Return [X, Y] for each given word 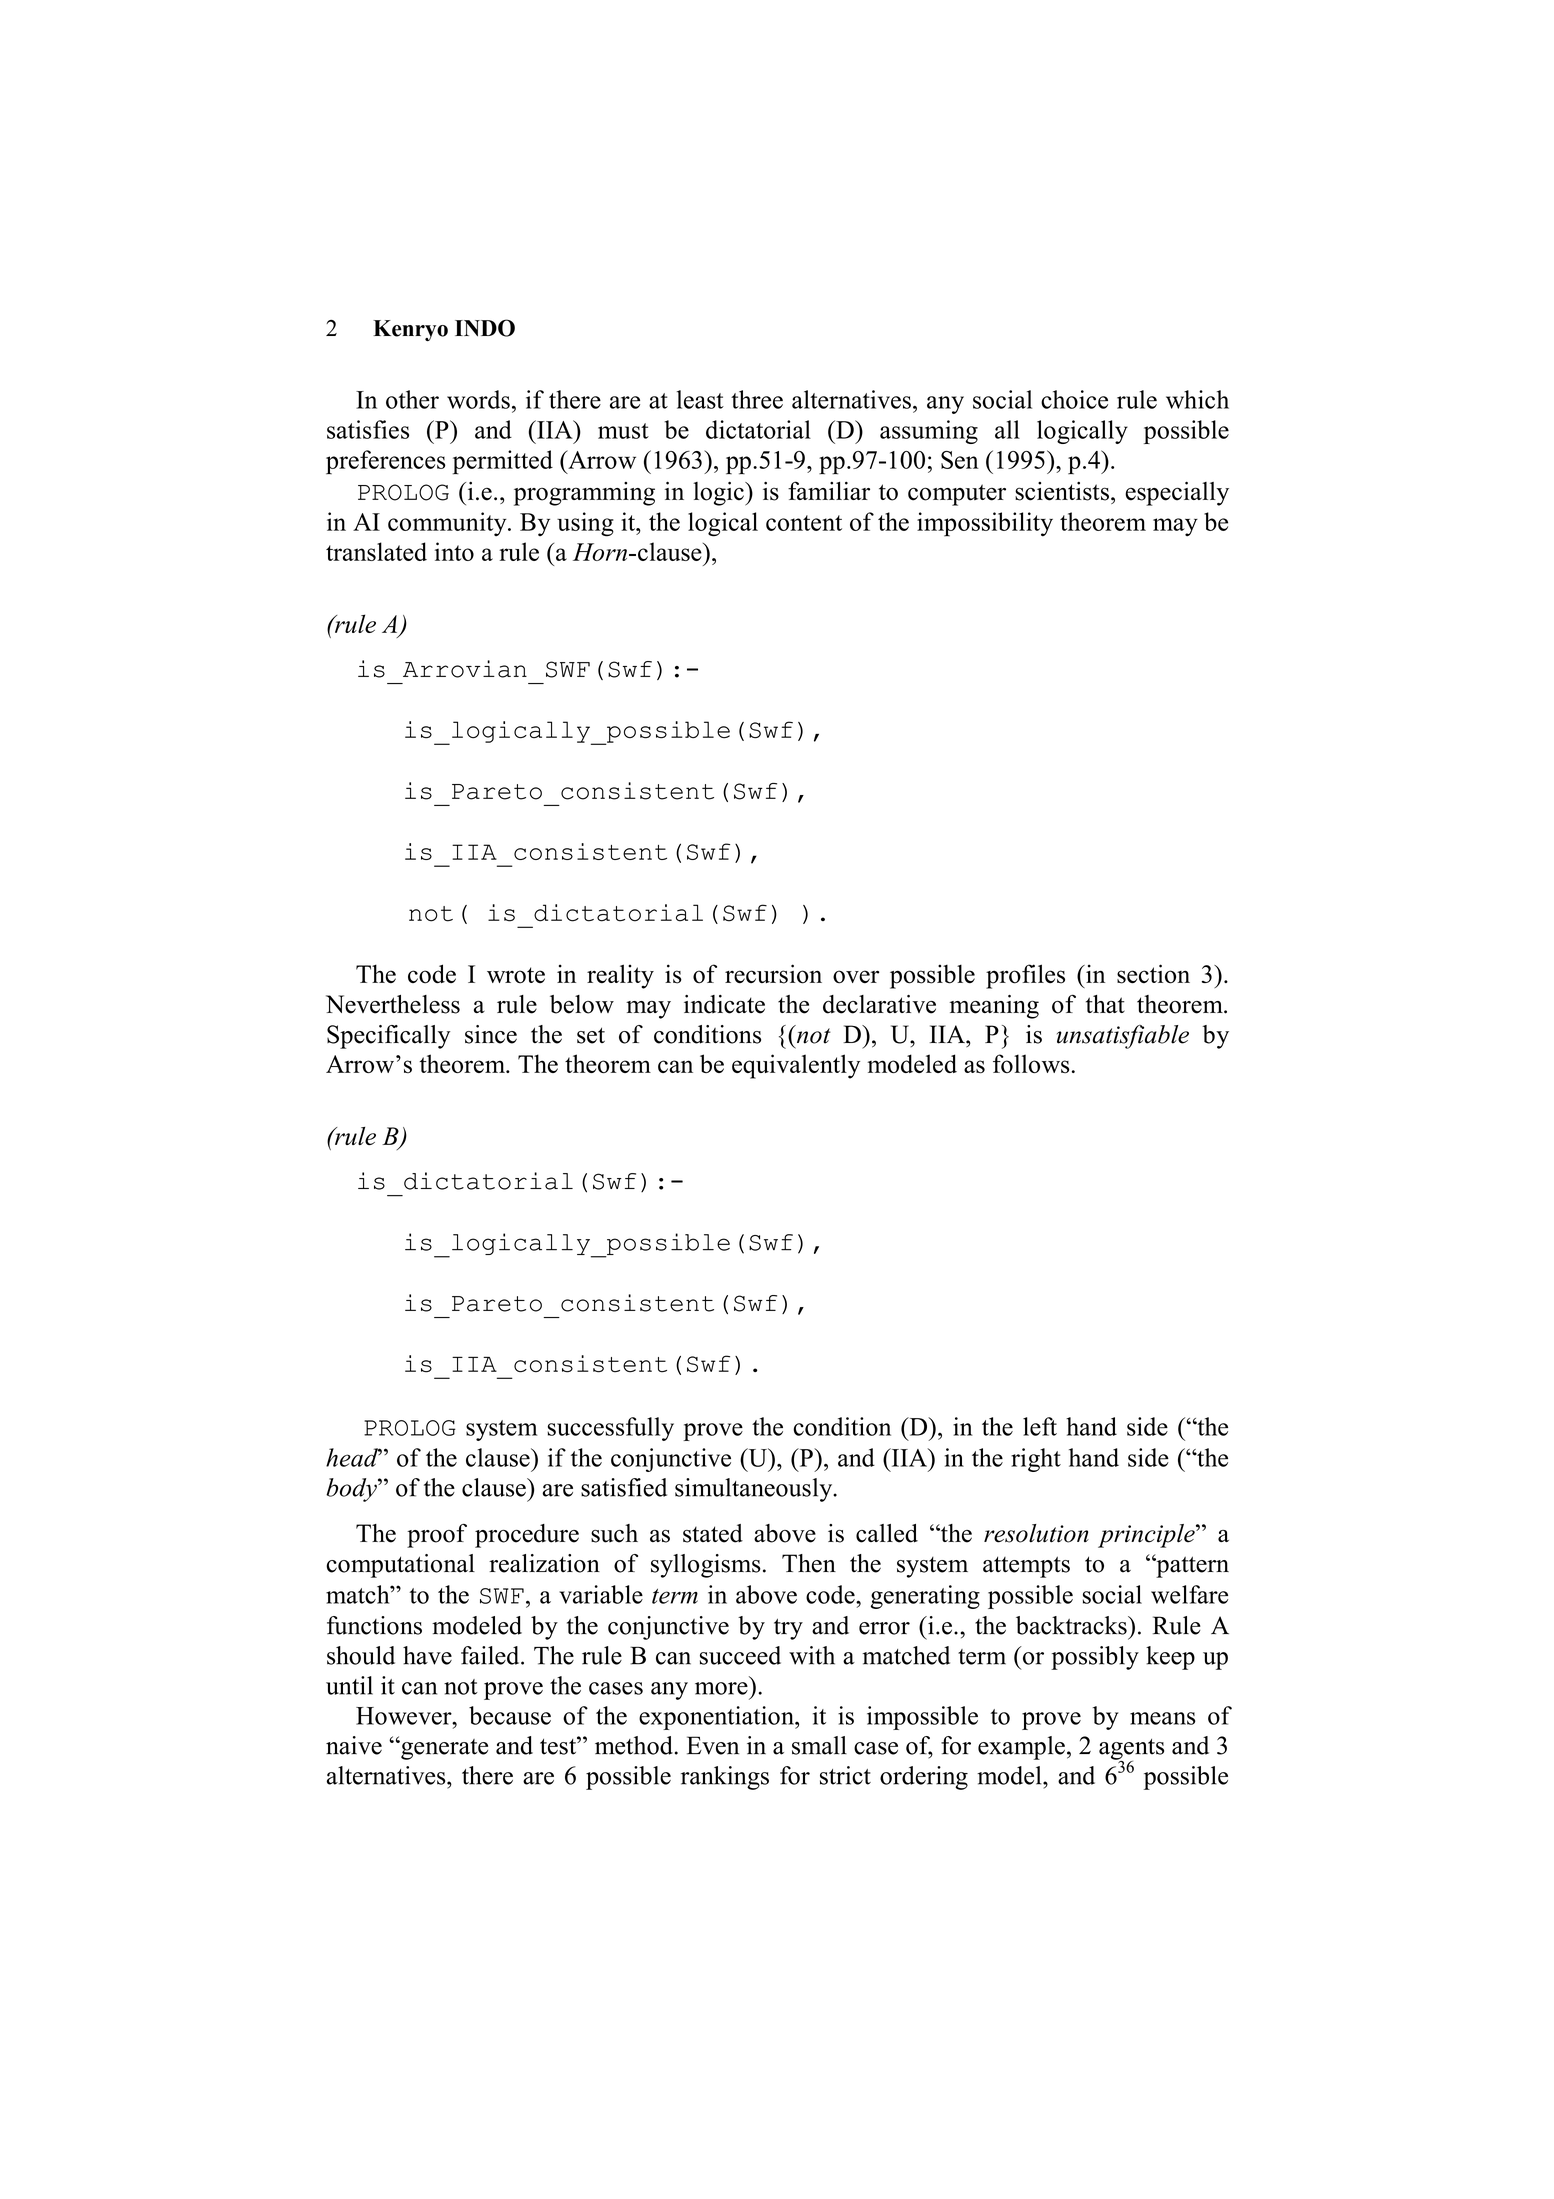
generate [443, 1749]
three [757, 399]
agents [1131, 1750]
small [819, 1745]
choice [1074, 399]
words [478, 399]
